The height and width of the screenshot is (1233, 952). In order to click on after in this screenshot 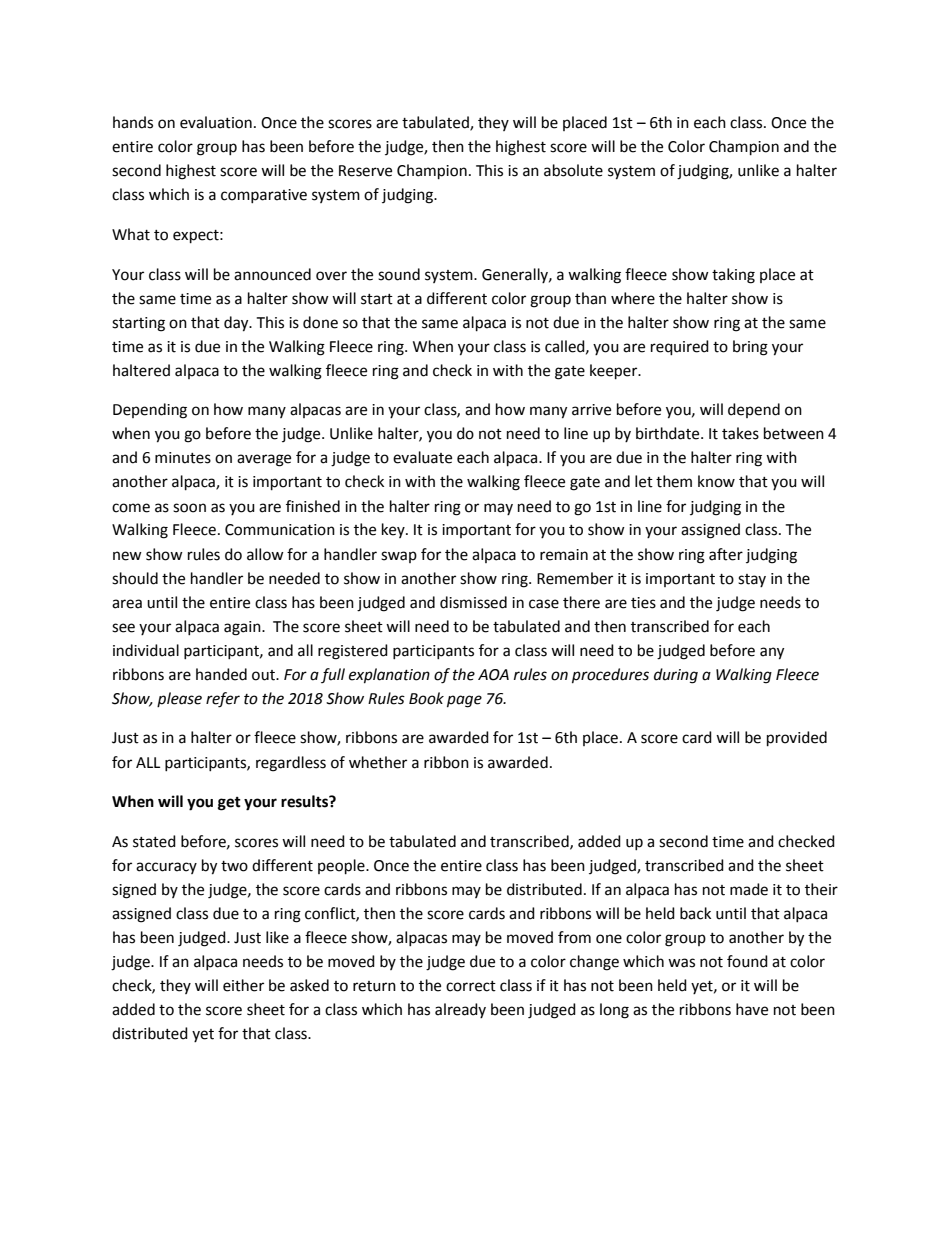, I will do `click(726, 554)`.
